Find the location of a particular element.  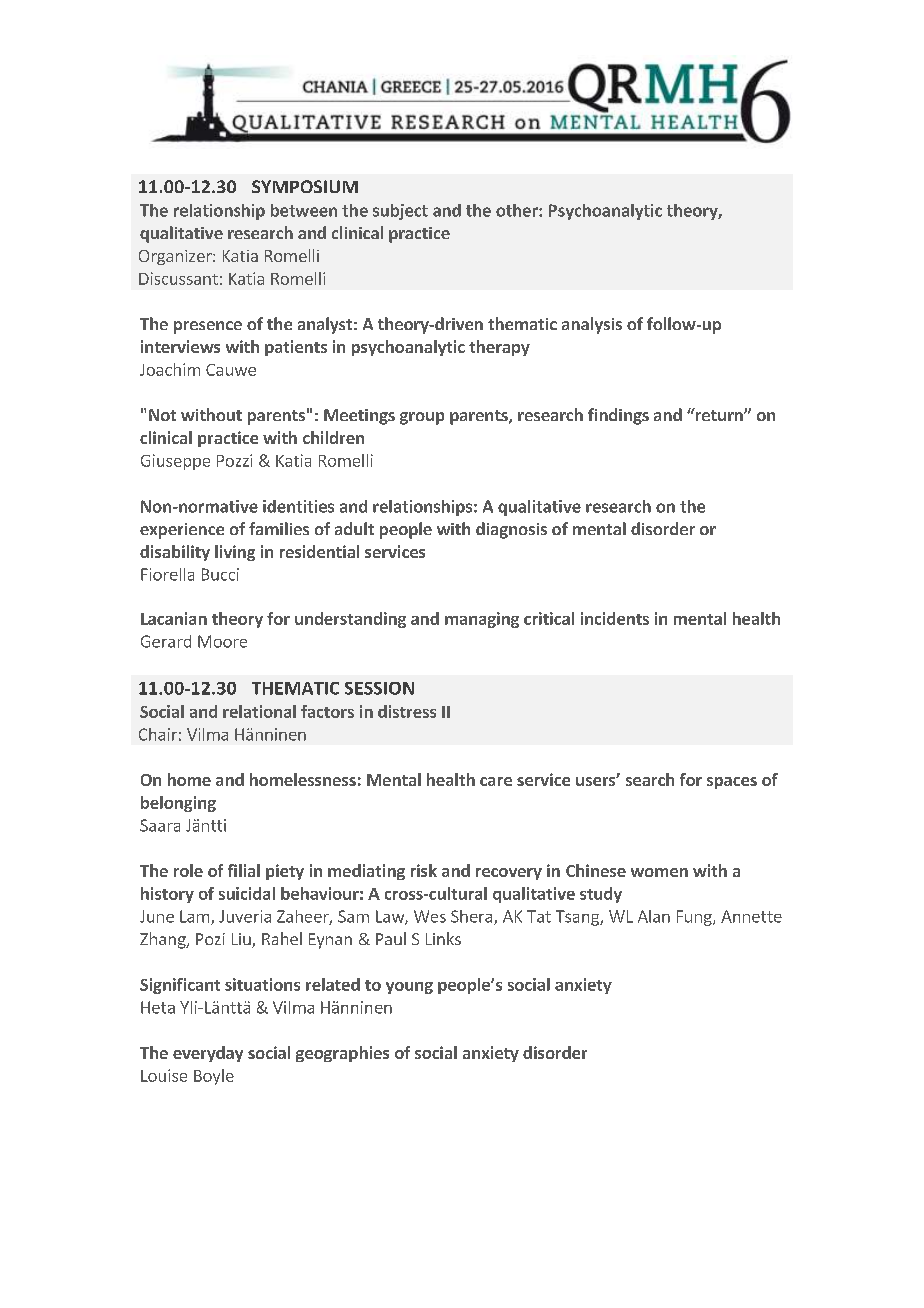

care is located at coordinates (496, 781).
